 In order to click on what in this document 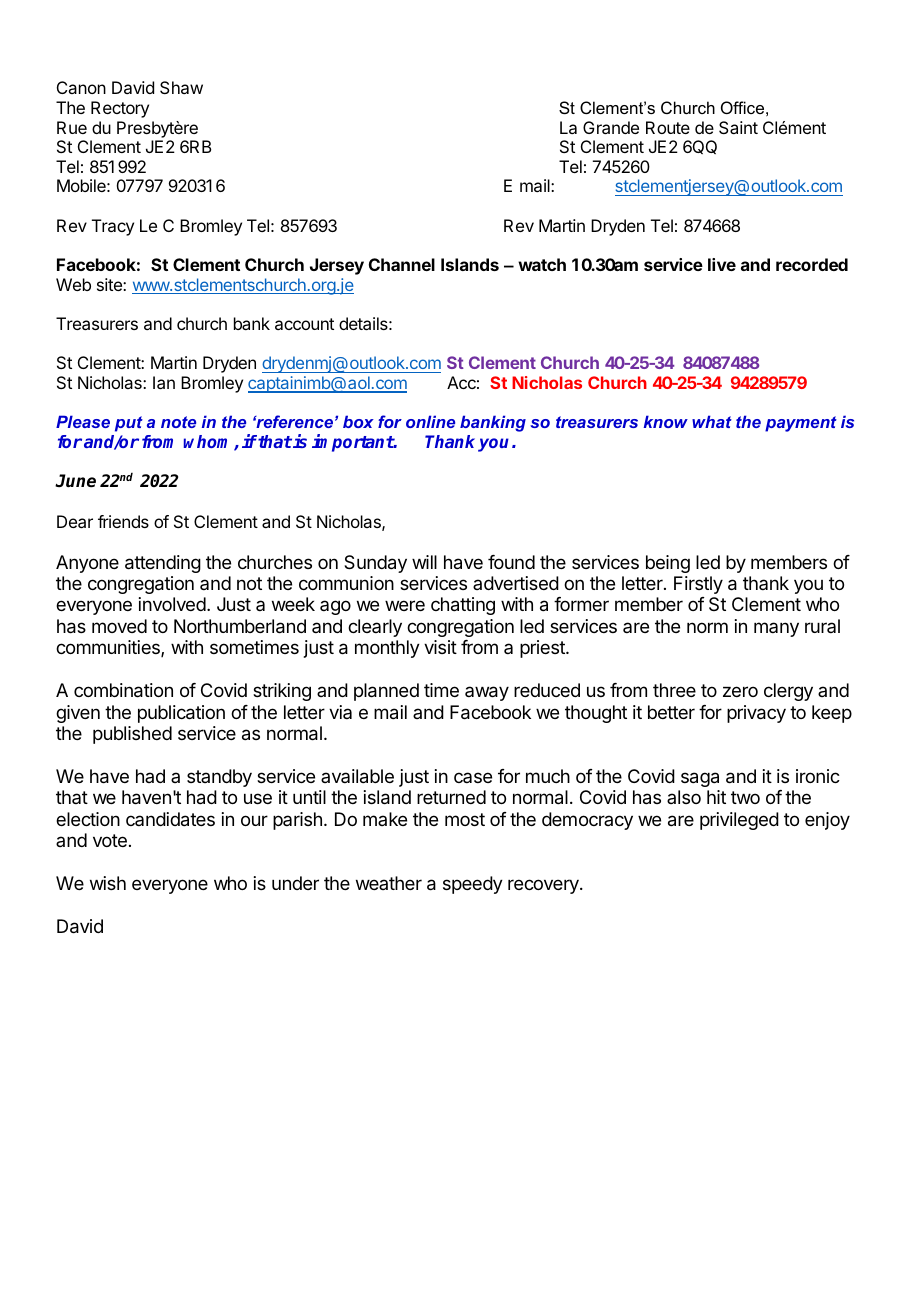, I will do `click(712, 421)`.
